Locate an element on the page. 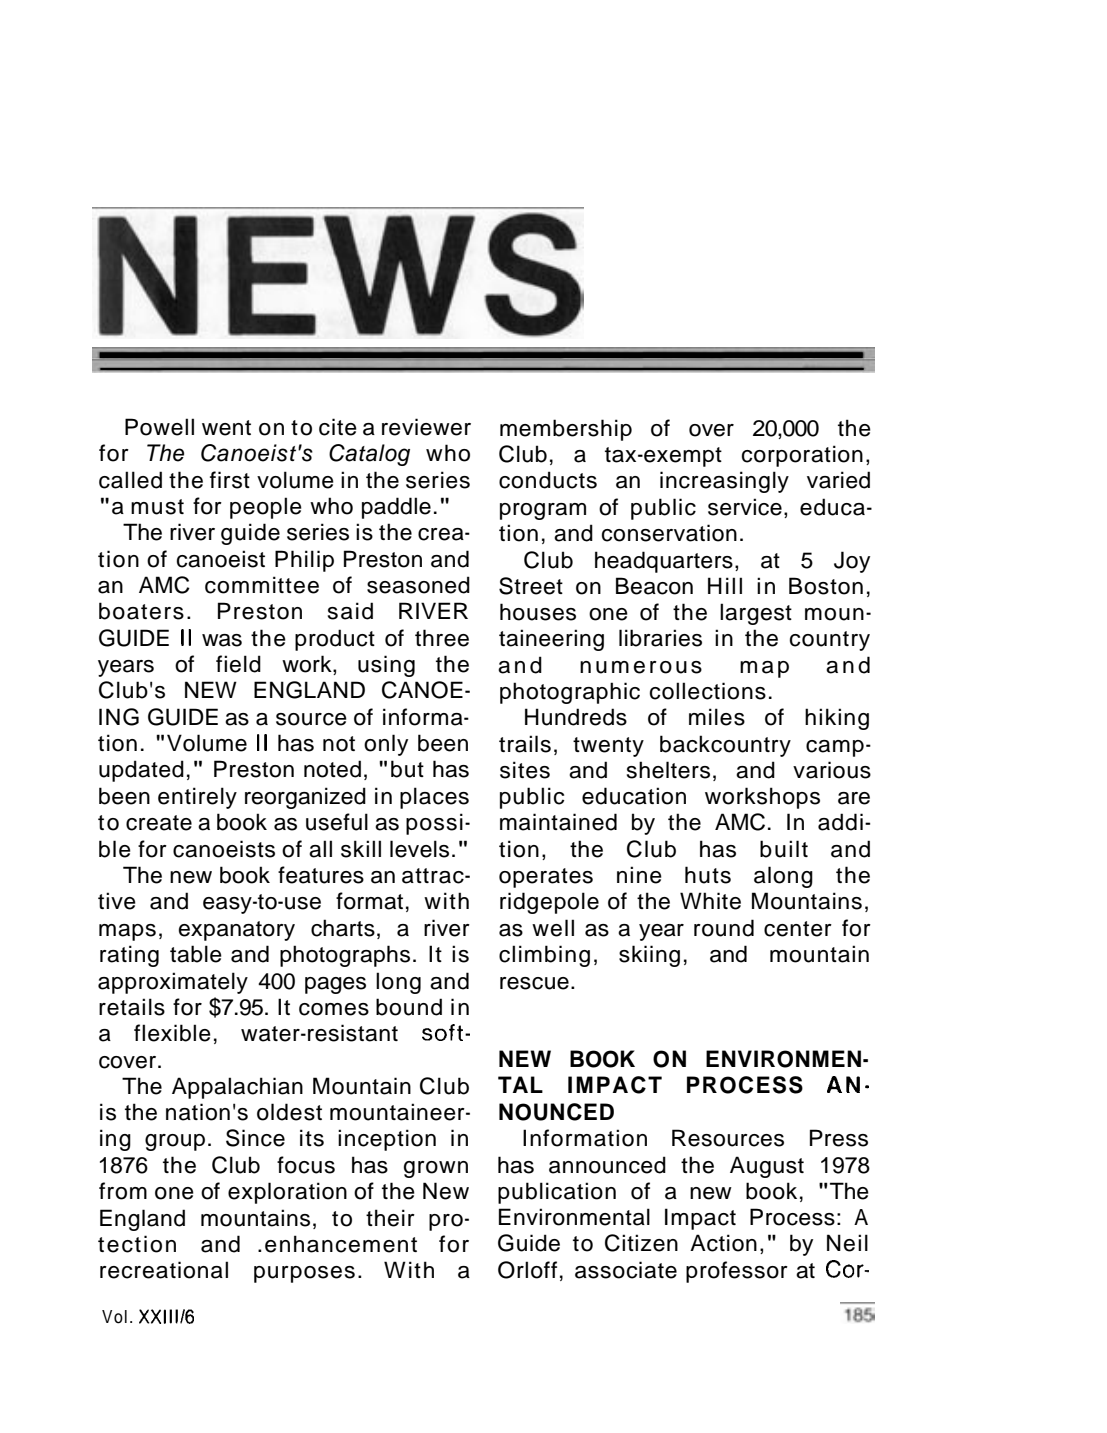  reviewer is located at coordinates (426, 427).
